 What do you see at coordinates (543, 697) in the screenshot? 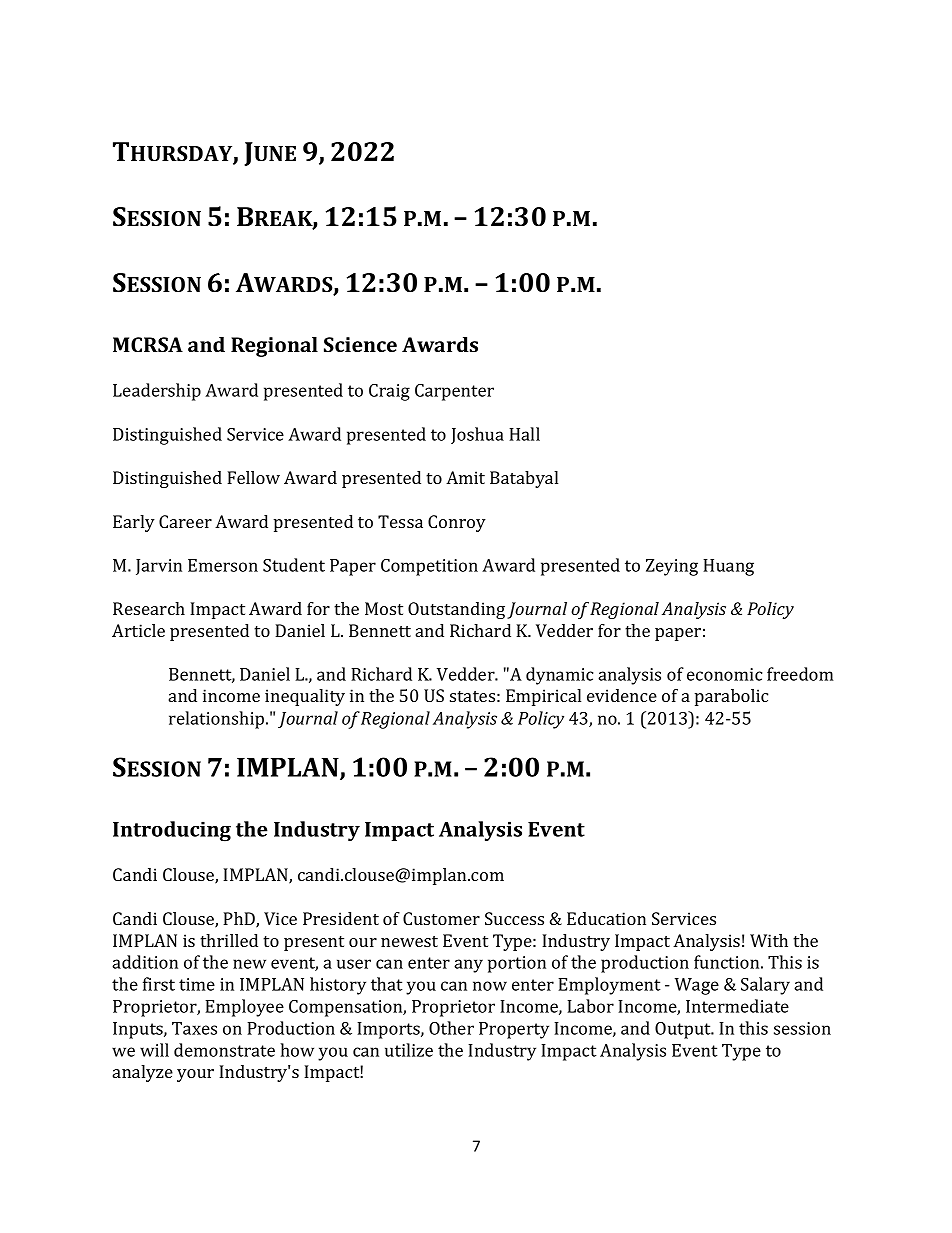
I see `Empirical` at bounding box center [543, 697].
